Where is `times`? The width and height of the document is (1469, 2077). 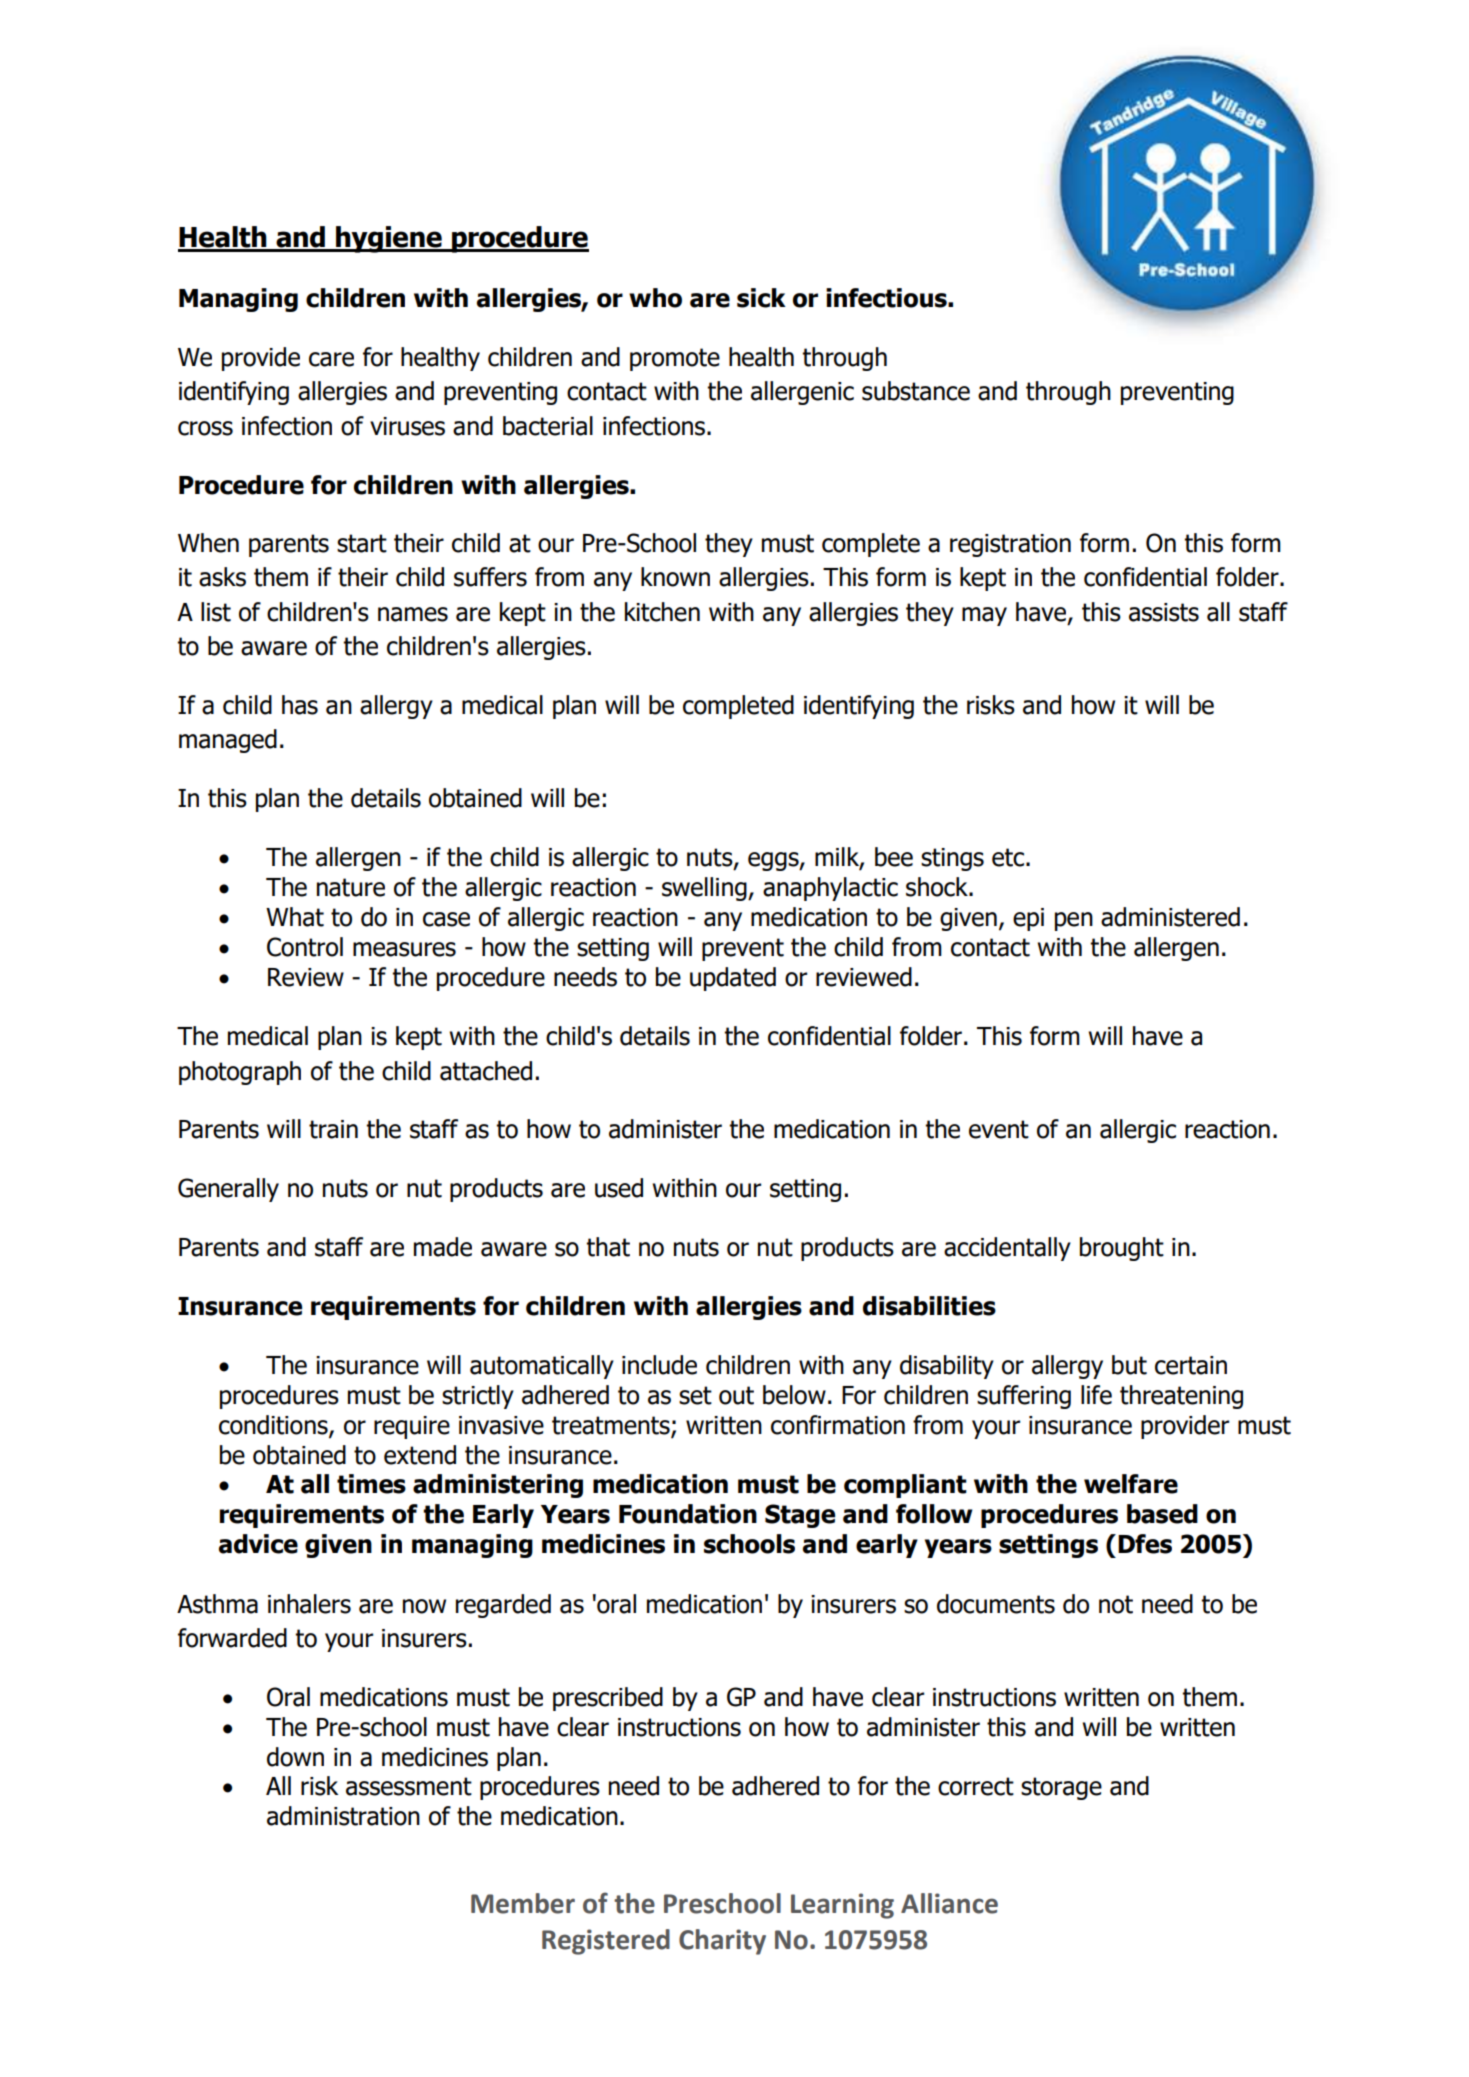
times is located at coordinates (371, 1484).
